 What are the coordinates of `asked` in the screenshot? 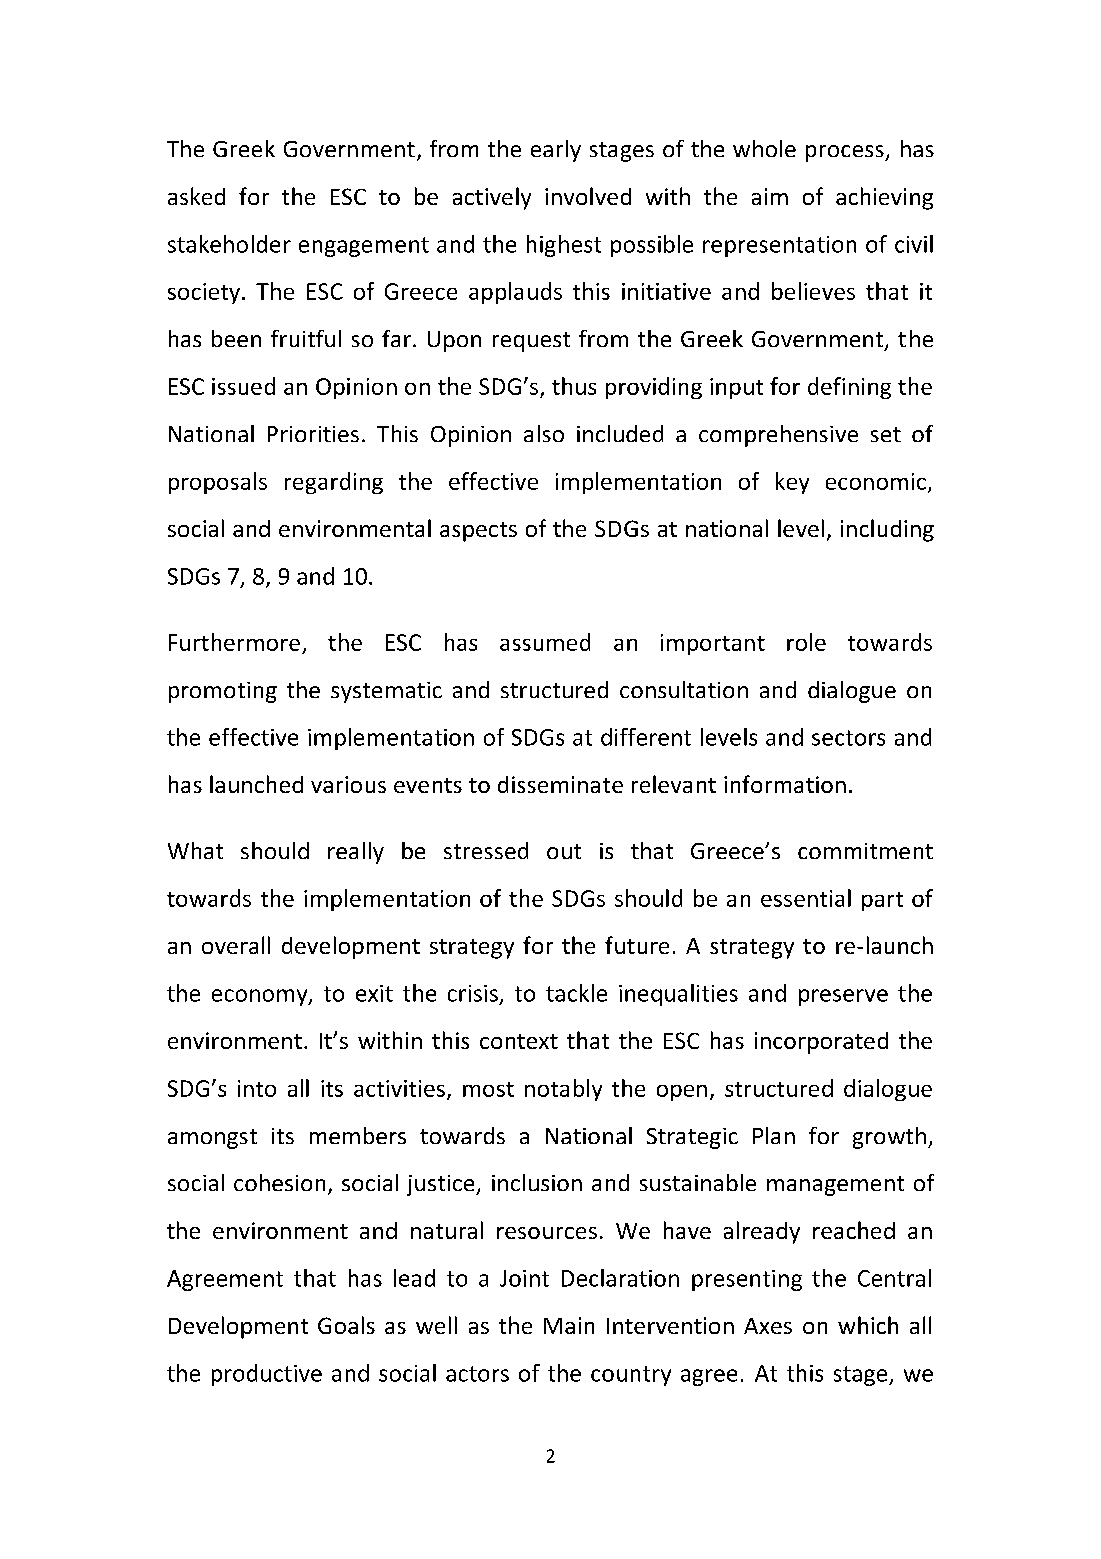 It's located at (196, 196).
